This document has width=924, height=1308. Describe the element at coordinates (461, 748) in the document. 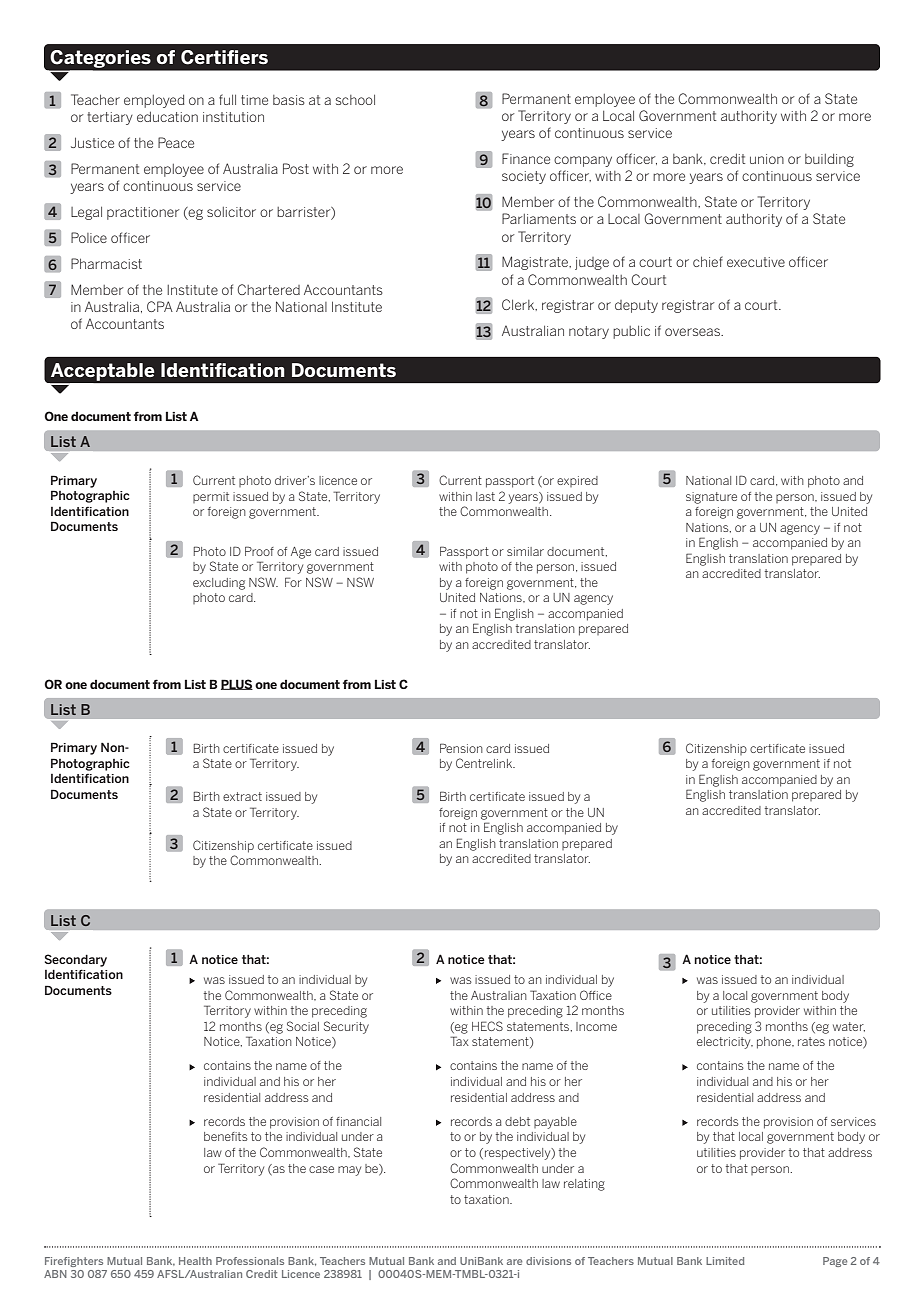

I see `Pension` at that location.
